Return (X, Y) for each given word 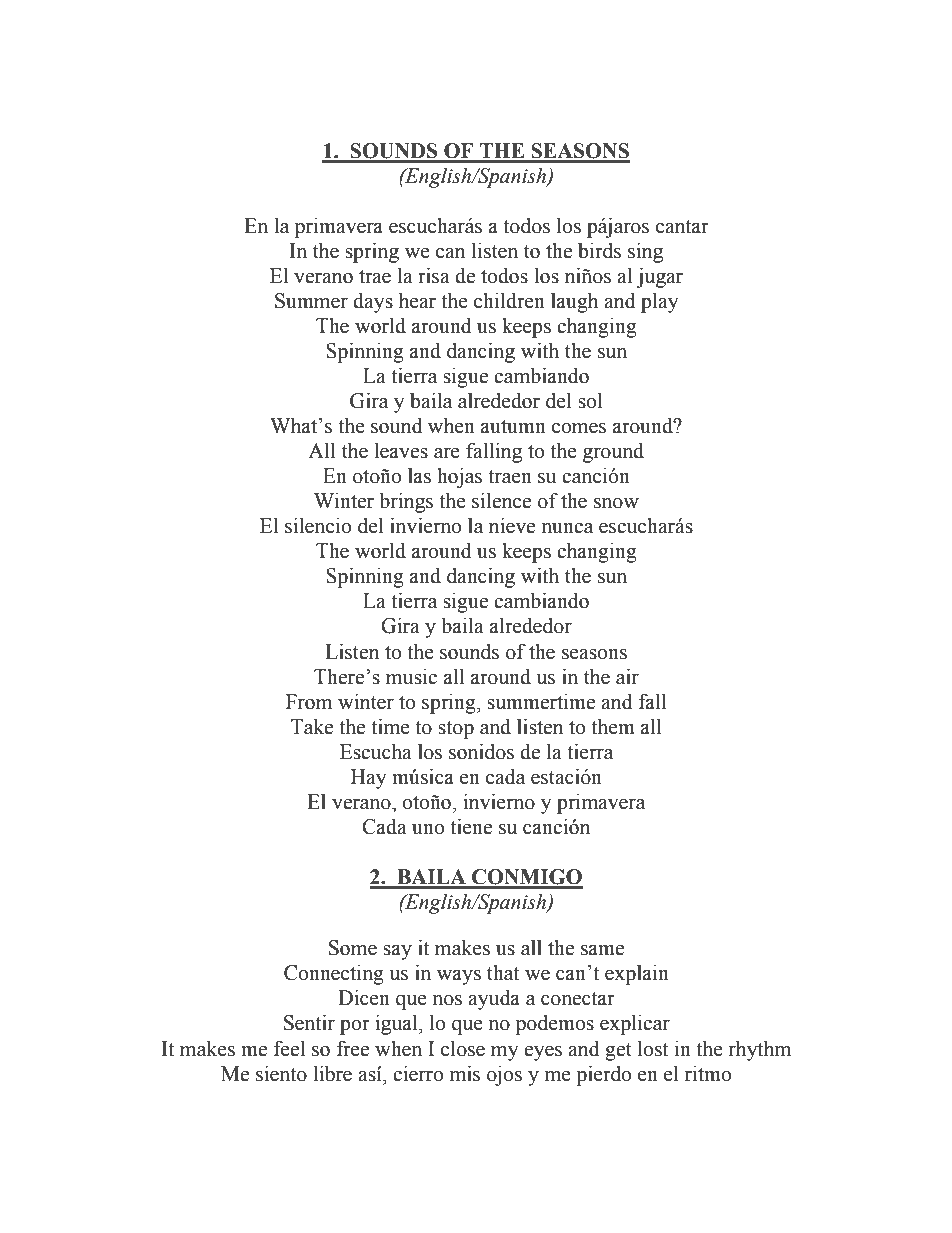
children (509, 301)
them (613, 727)
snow (616, 503)
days (373, 303)
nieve (512, 526)
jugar (659, 278)
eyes (543, 1053)
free (353, 1048)
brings (406, 503)
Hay (368, 779)
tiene (471, 827)
